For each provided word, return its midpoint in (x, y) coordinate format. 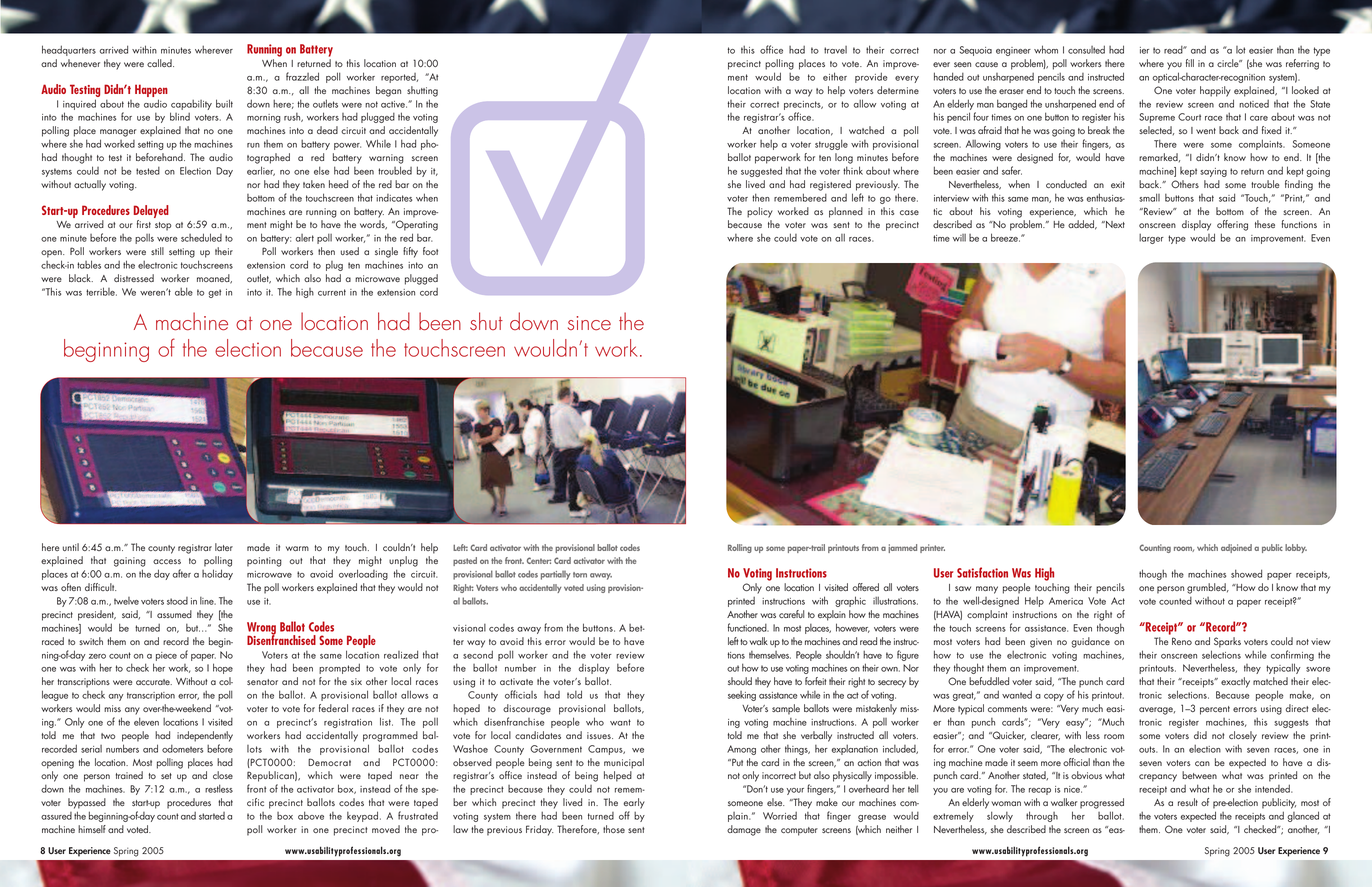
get (214, 293)
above (311, 815)
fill (1190, 63)
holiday (217, 574)
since (589, 323)
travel (835, 50)
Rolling (740, 548)
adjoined (1236, 548)
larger (1151, 239)
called (160, 63)
